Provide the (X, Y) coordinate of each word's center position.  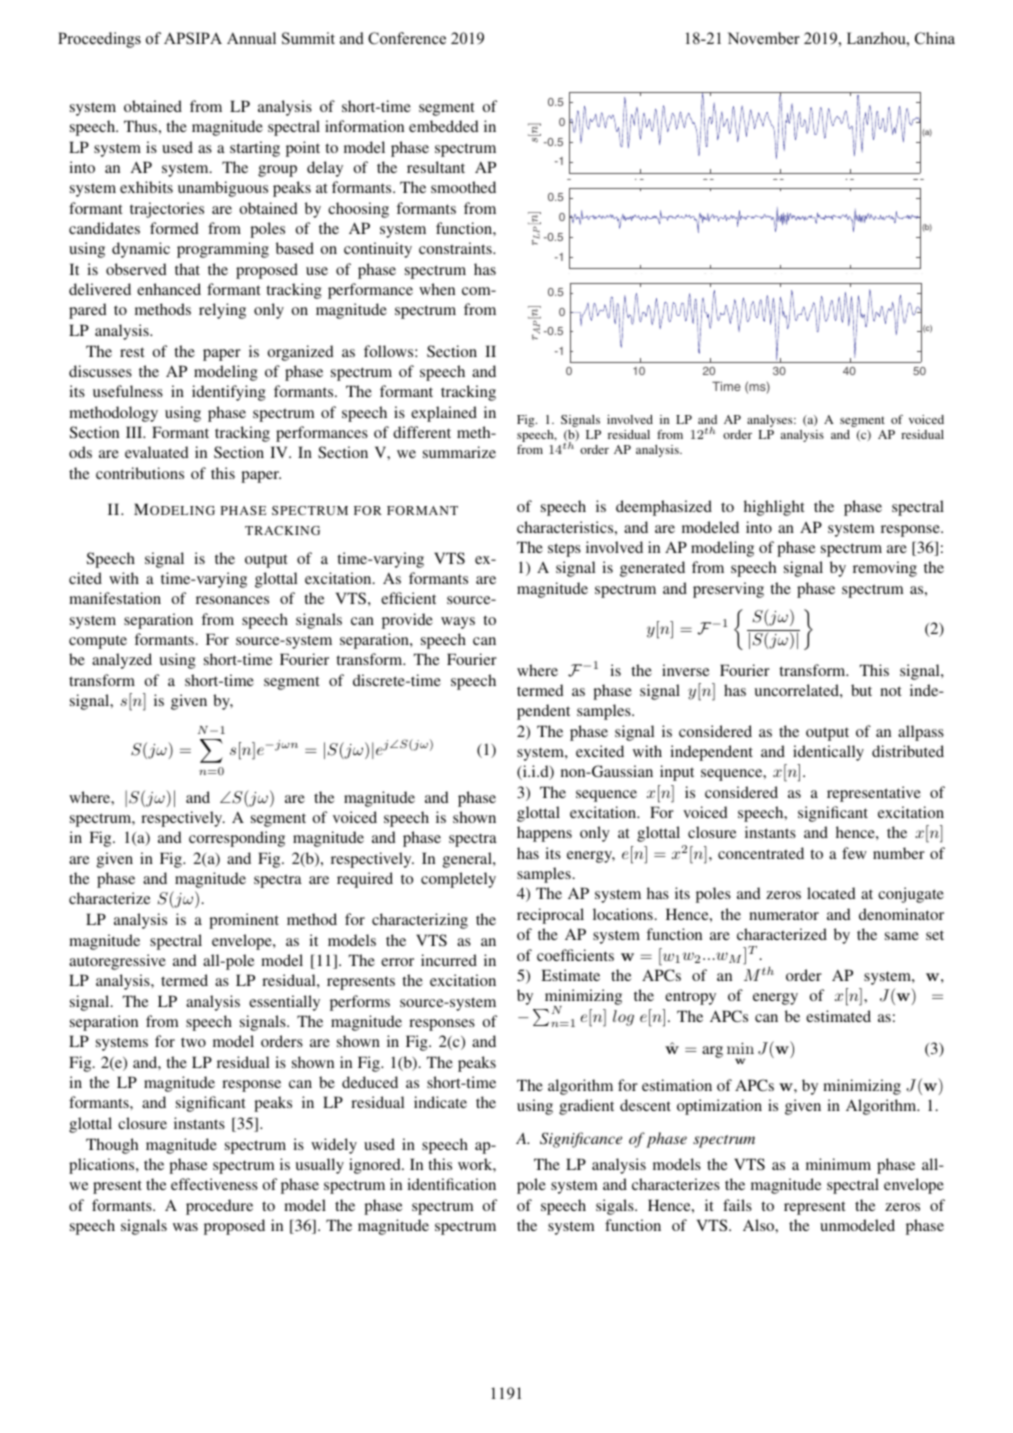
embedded (444, 126)
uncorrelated (798, 690)
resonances (232, 600)
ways (458, 623)
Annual (251, 38)
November (764, 38)
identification (451, 1184)
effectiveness (214, 1184)
